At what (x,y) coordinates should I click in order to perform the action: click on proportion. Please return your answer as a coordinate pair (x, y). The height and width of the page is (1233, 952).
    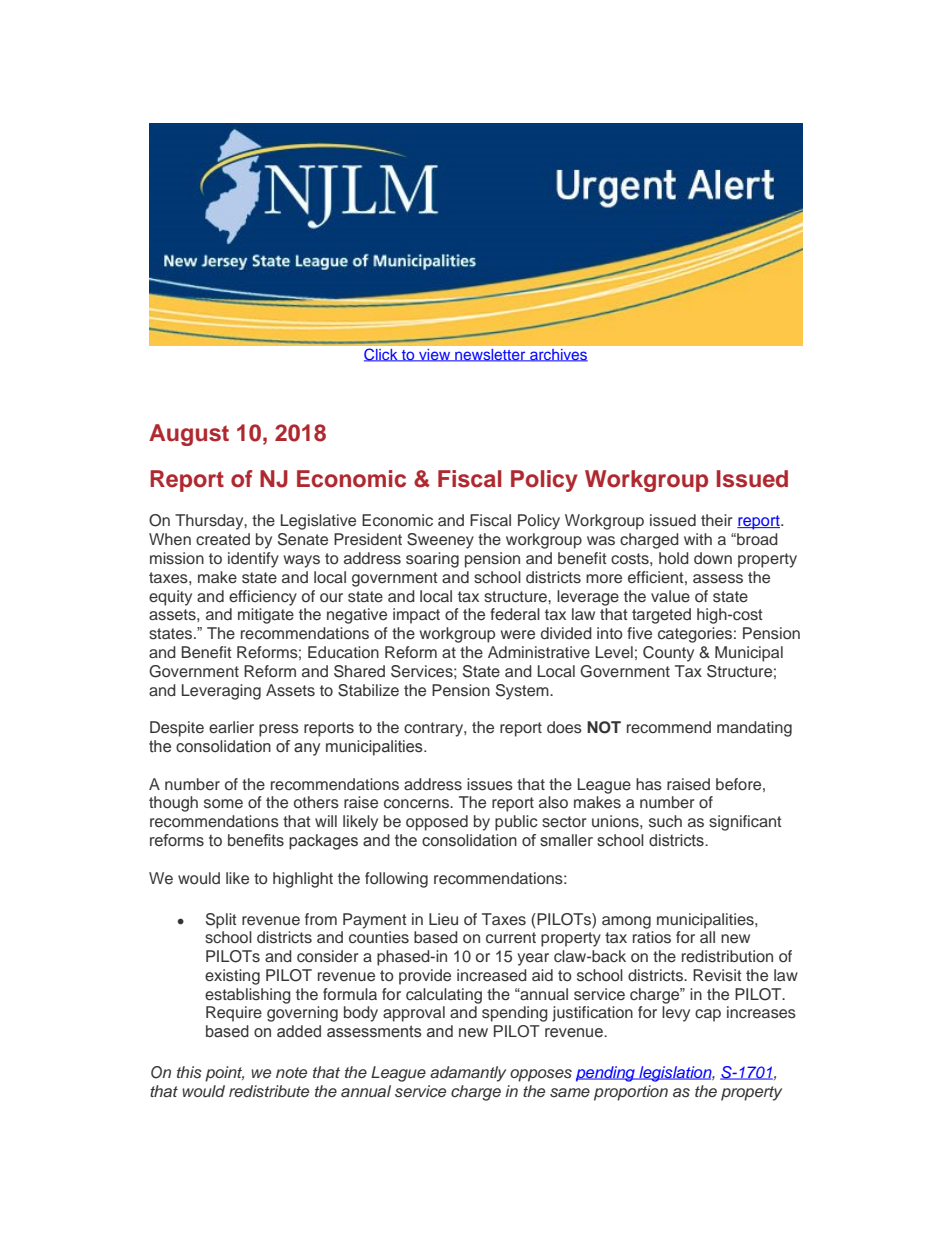
    Looking at the image, I should click on (631, 1093).
